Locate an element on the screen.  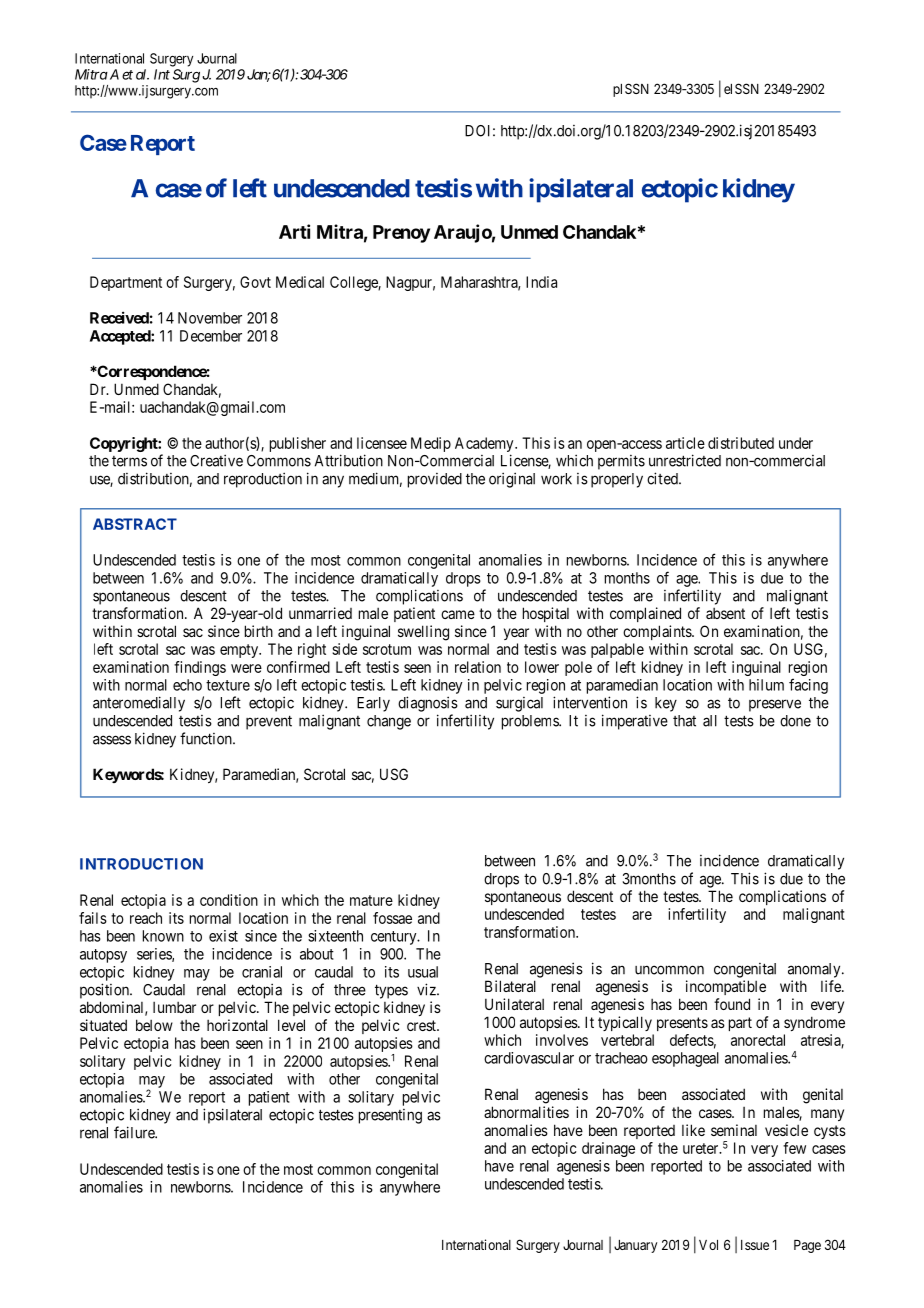
ABSTRACT is located at coordinates (135, 524).
